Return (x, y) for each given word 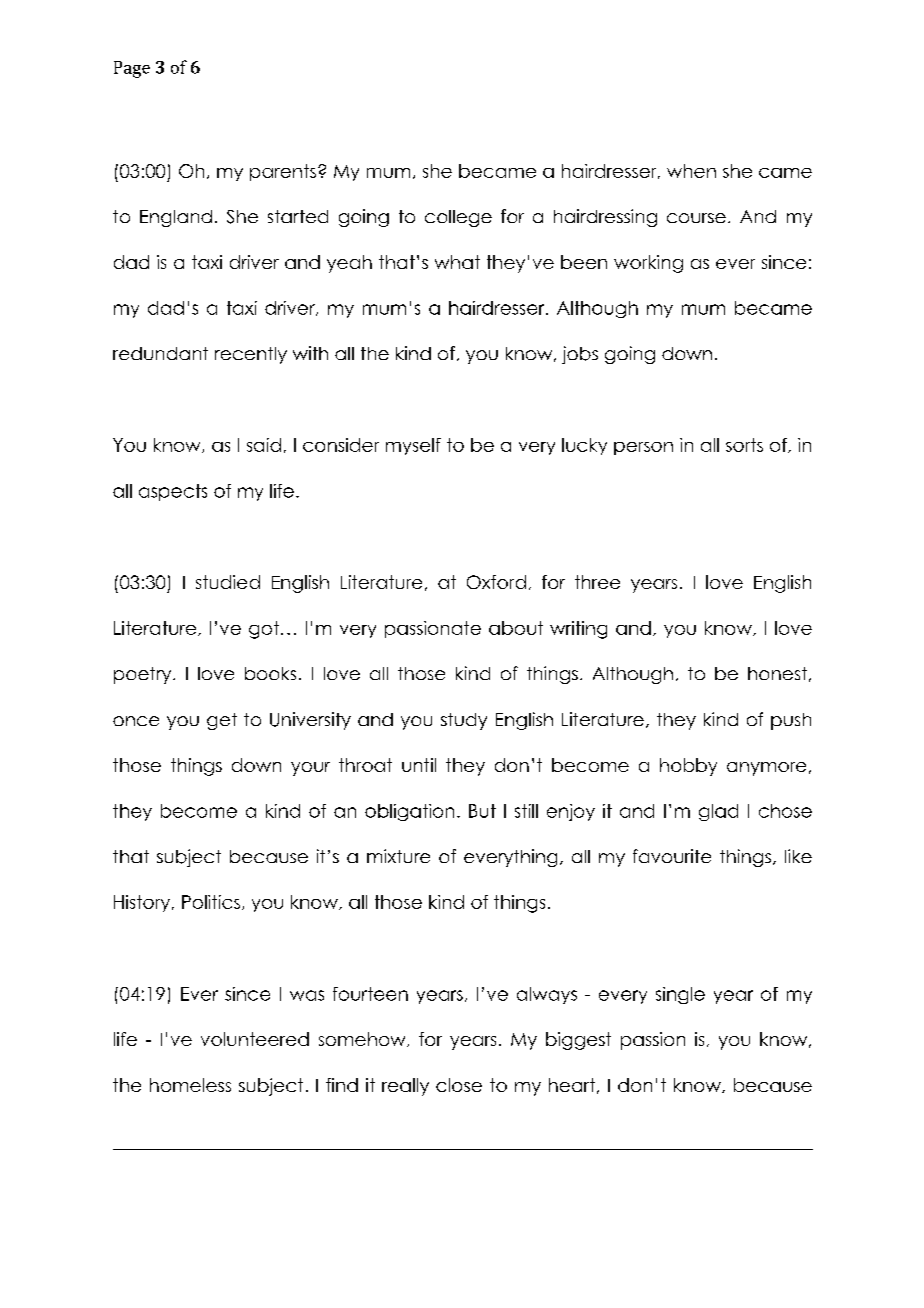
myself (413, 446)
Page (132, 69)
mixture (398, 856)
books (270, 673)
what (457, 262)
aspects (173, 492)
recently (251, 355)
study (464, 721)
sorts (744, 445)
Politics (211, 902)
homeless (190, 1085)
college (458, 218)
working (648, 264)
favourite (672, 856)
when (691, 171)
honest (777, 673)
